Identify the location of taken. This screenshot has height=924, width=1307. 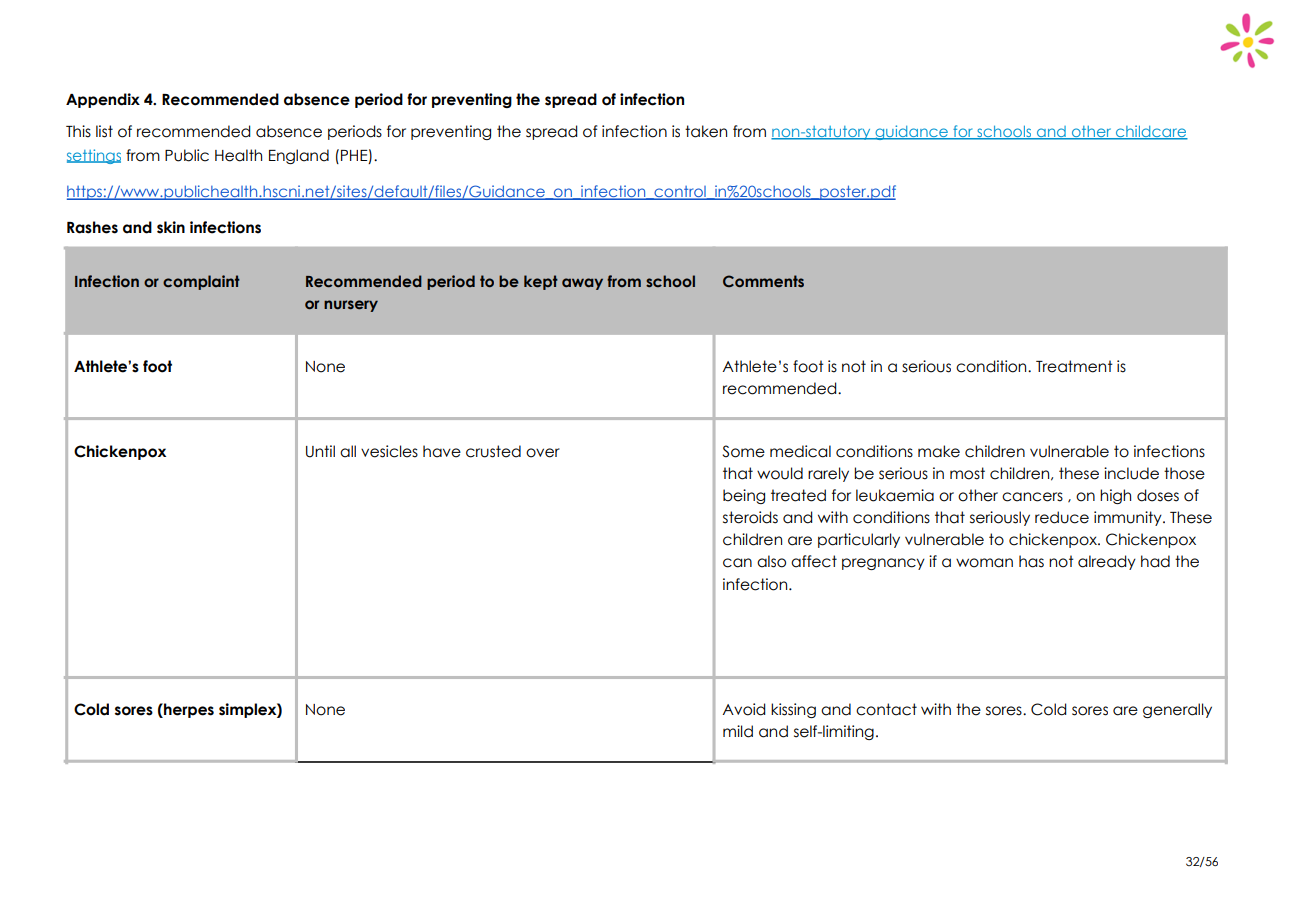
(706, 131).
